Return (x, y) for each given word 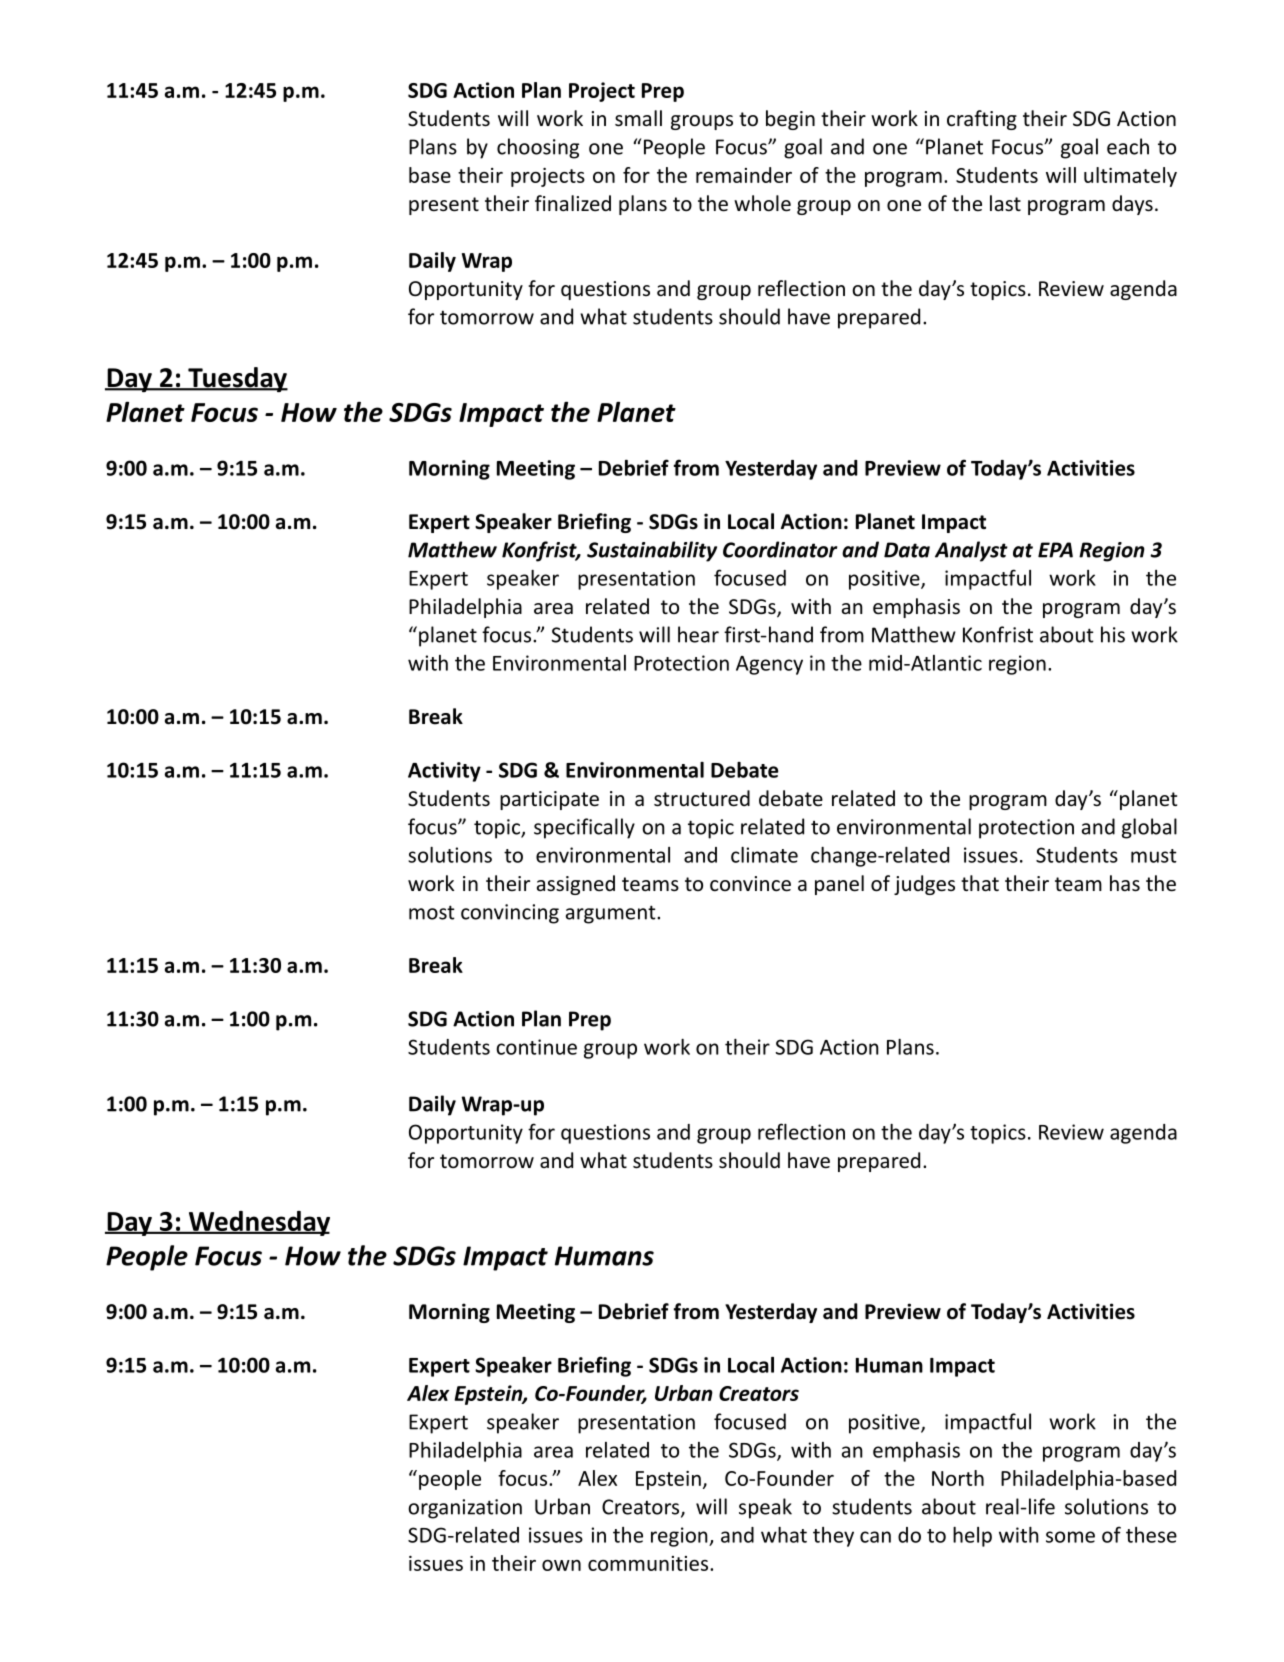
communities (649, 1563)
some (1070, 1537)
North (958, 1478)
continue (536, 1047)
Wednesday (258, 1223)
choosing (538, 148)
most (432, 912)
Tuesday (237, 380)
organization (465, 1509)
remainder (744, 175)
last (1005, 203)
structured (702, 798)
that (980, 883)
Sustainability (652, 551)
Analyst (971, 551)
